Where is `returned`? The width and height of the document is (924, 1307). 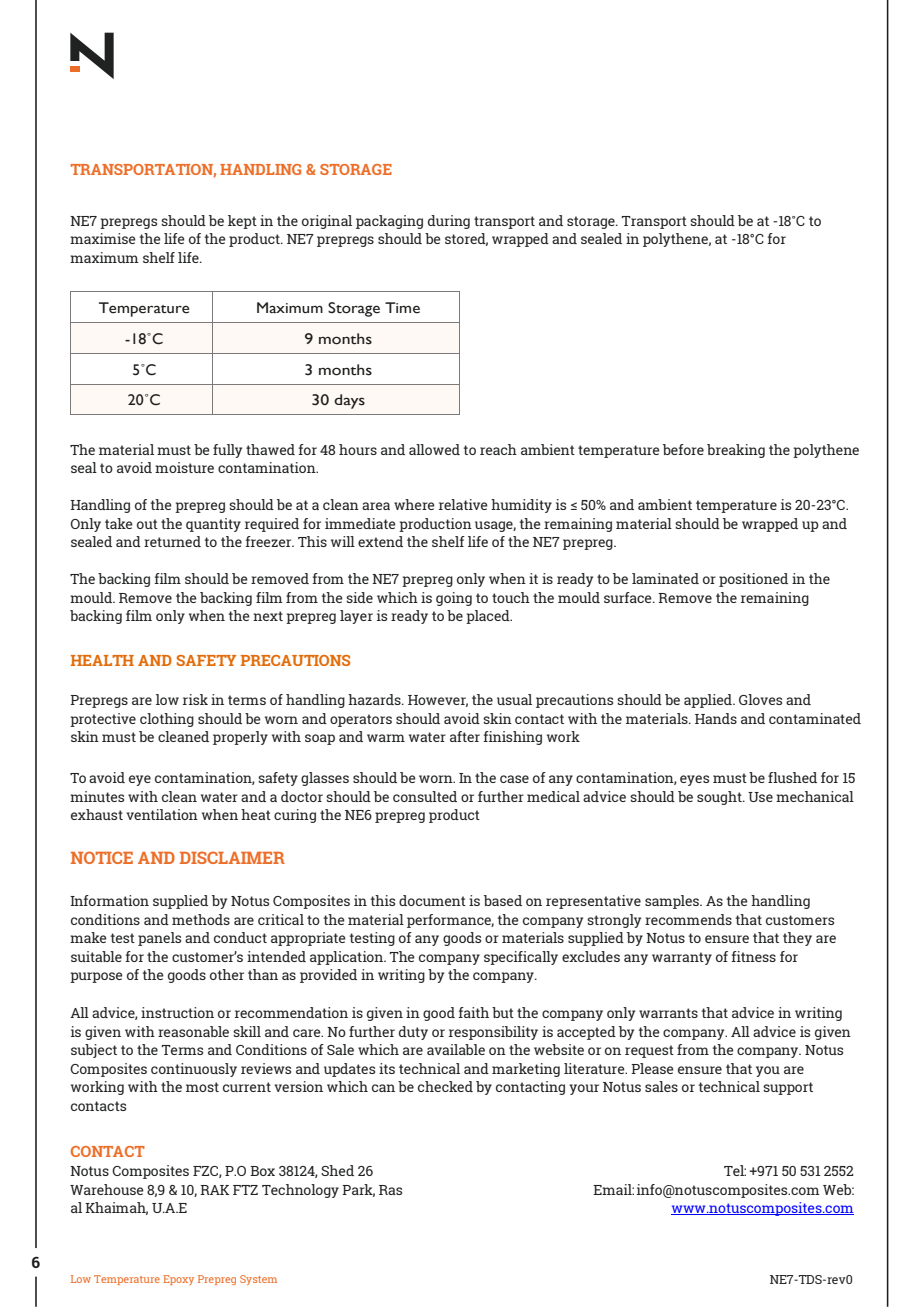
returned is located at coordinates (172, 541).
